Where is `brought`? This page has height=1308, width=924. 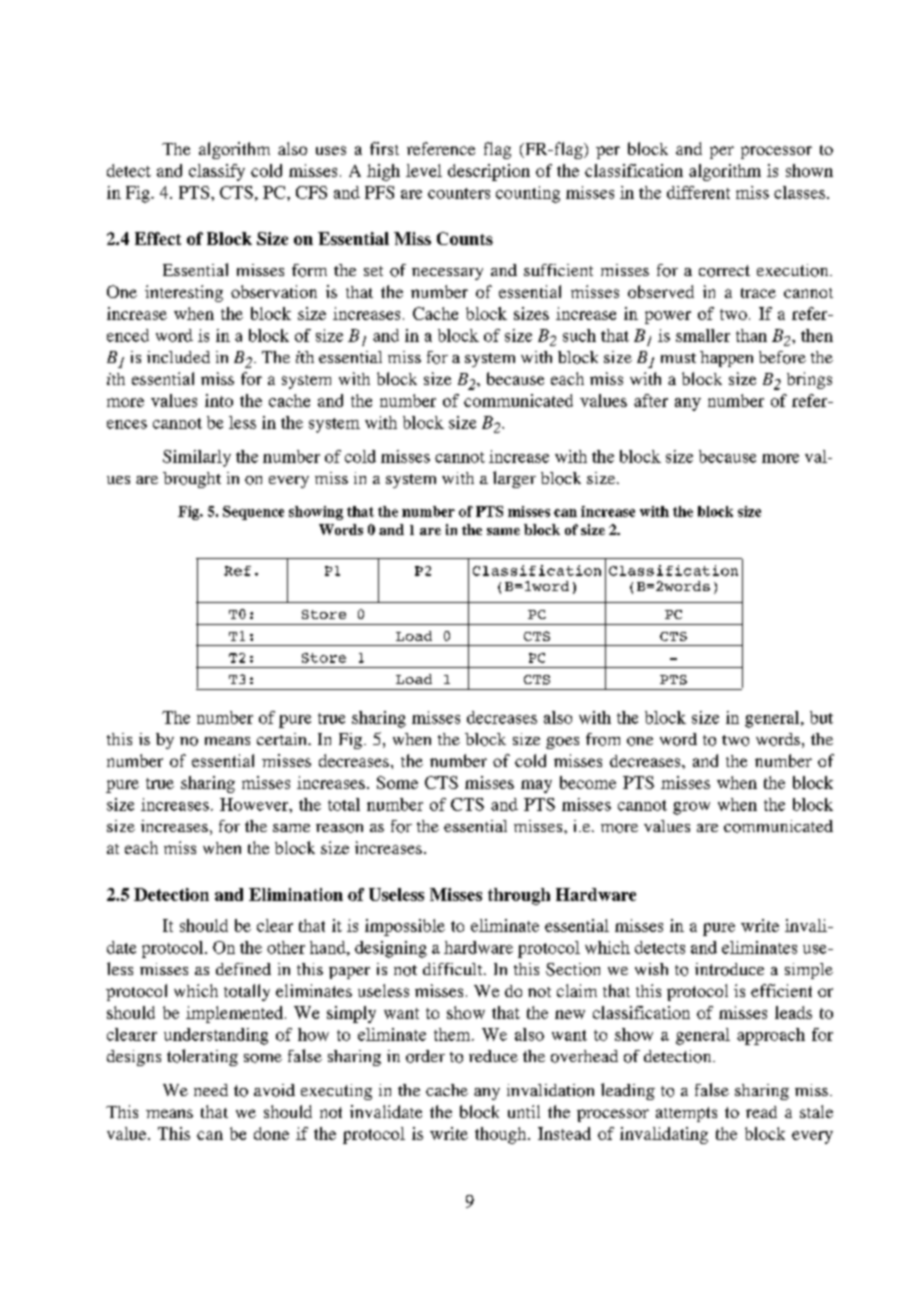
brought is located at coordinates (192, 480).
